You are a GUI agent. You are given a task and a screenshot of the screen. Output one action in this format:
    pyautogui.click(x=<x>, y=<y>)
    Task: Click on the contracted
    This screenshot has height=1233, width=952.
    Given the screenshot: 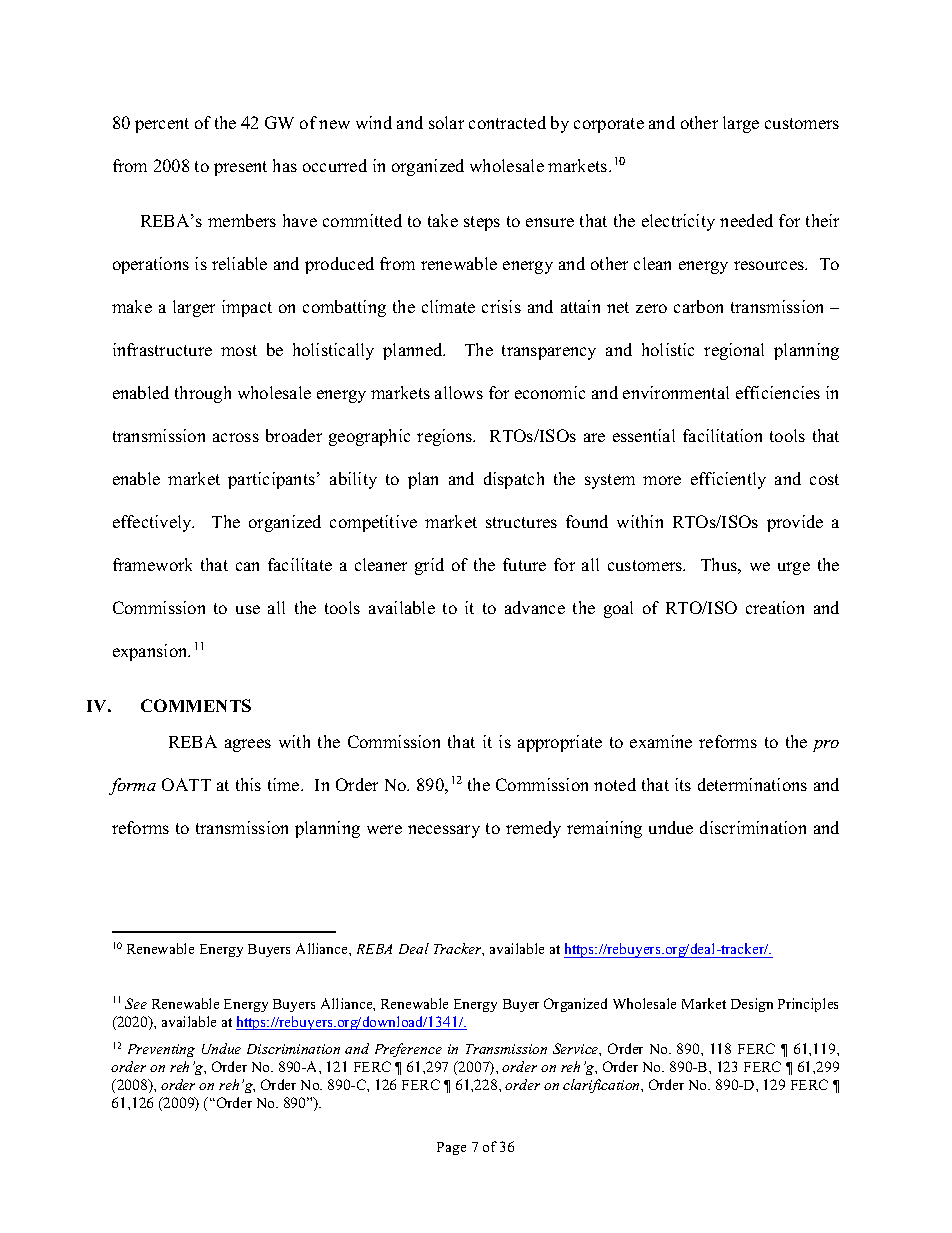 What is the action you would take?
    pyautogui.click(x=507, y=122)
